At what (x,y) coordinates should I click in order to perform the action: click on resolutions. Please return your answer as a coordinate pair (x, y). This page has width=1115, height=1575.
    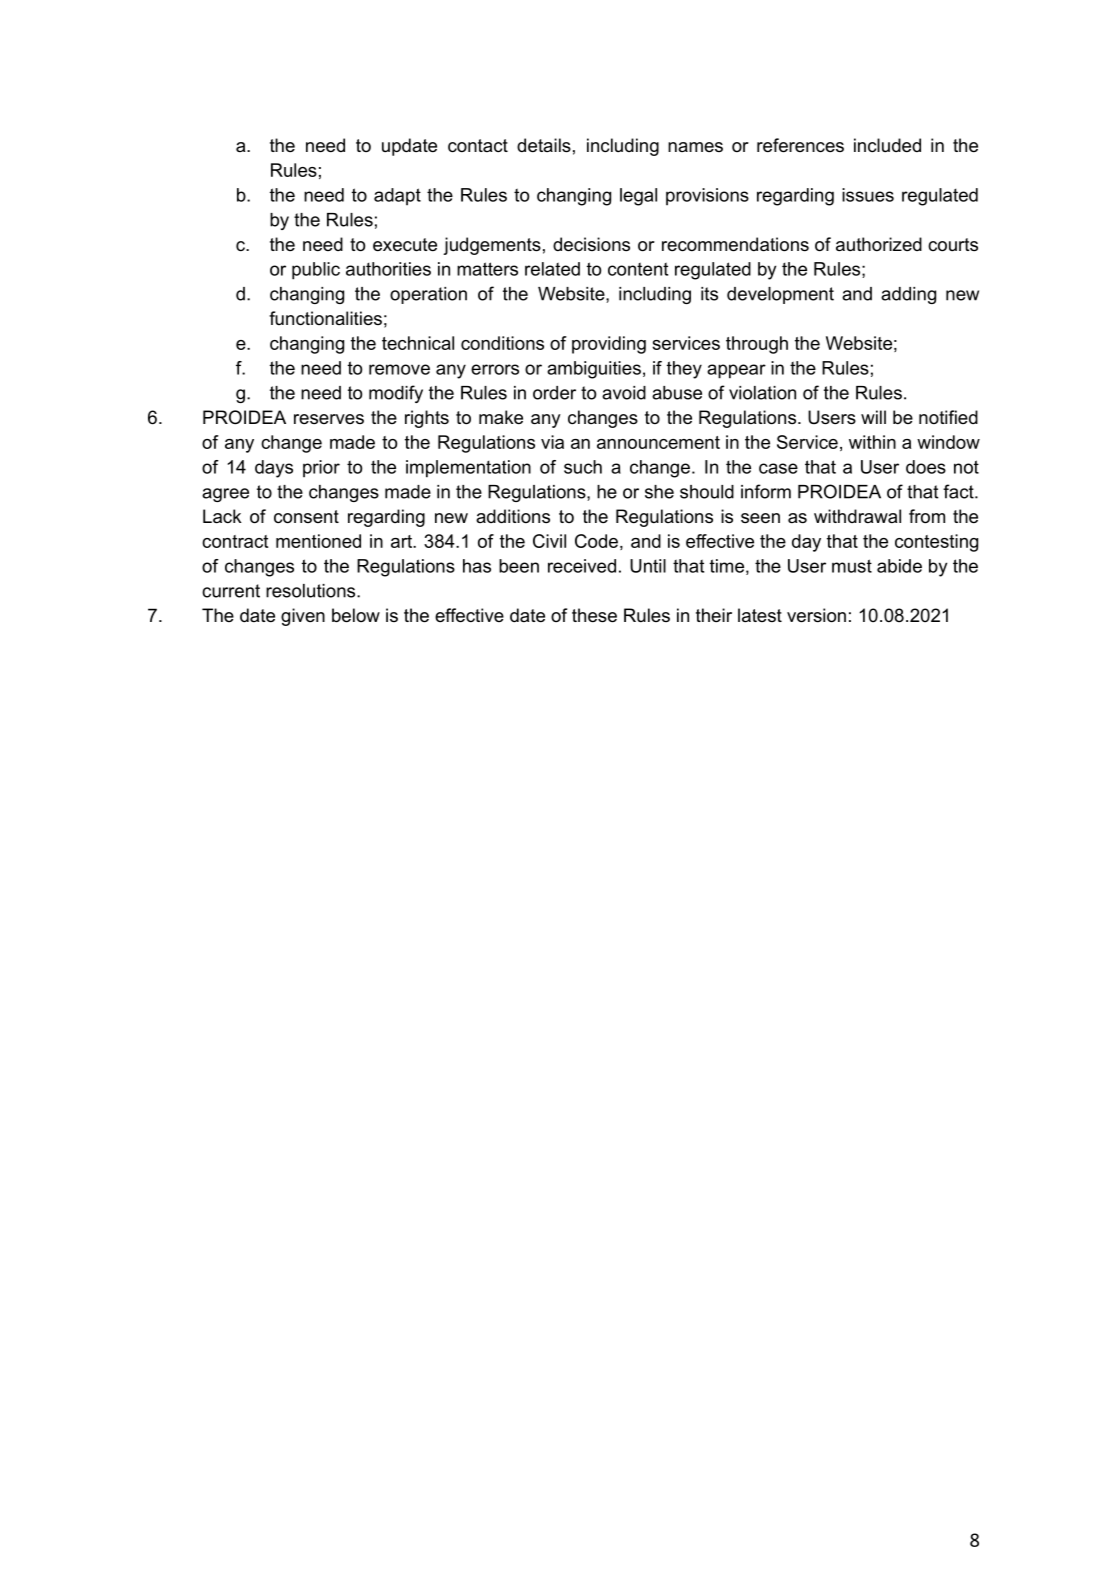
    Looking at the image, I should click on (312, 591).
